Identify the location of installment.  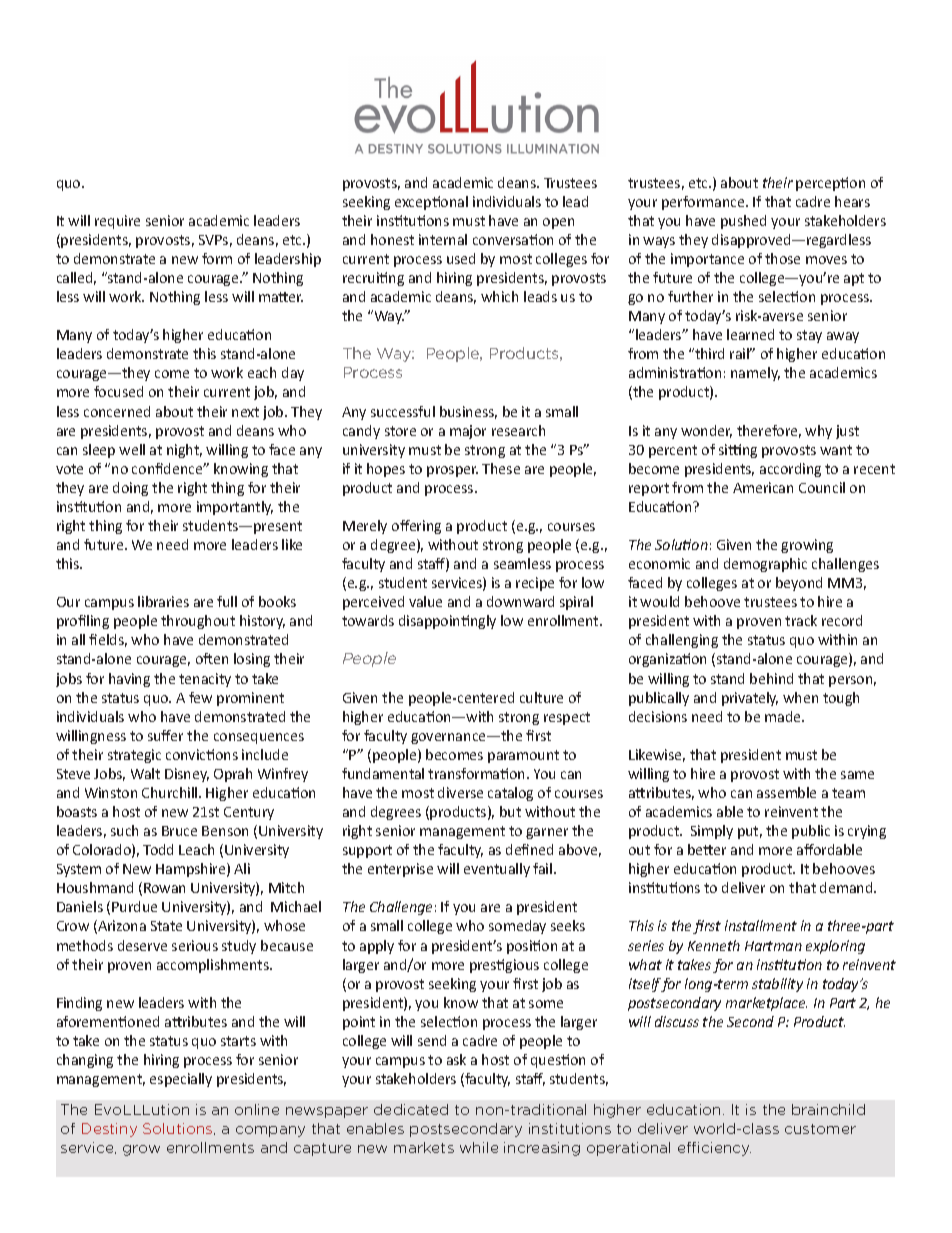
(761, 925).
